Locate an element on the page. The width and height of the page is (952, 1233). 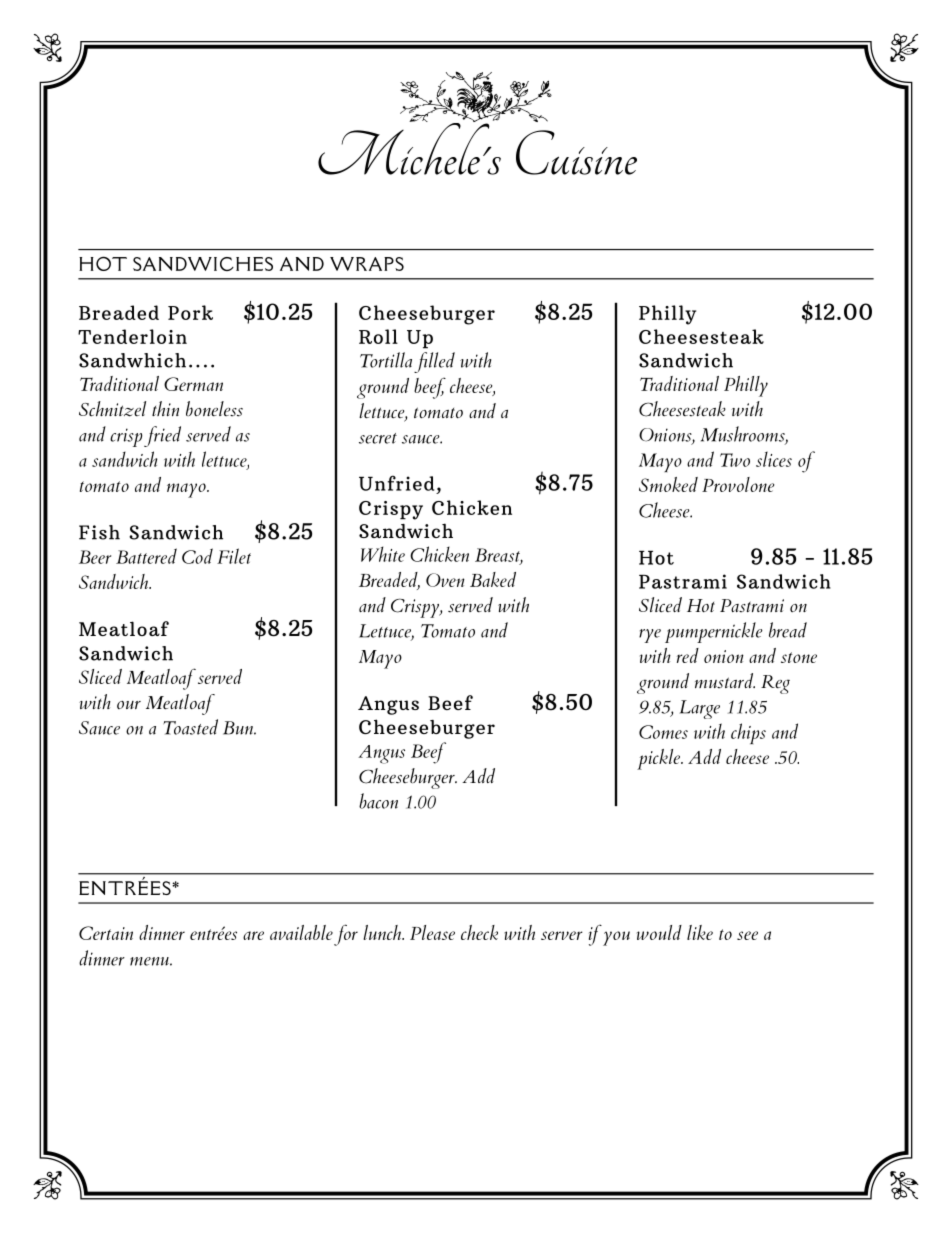
WRAPS is located at coordinates (367, 264).
